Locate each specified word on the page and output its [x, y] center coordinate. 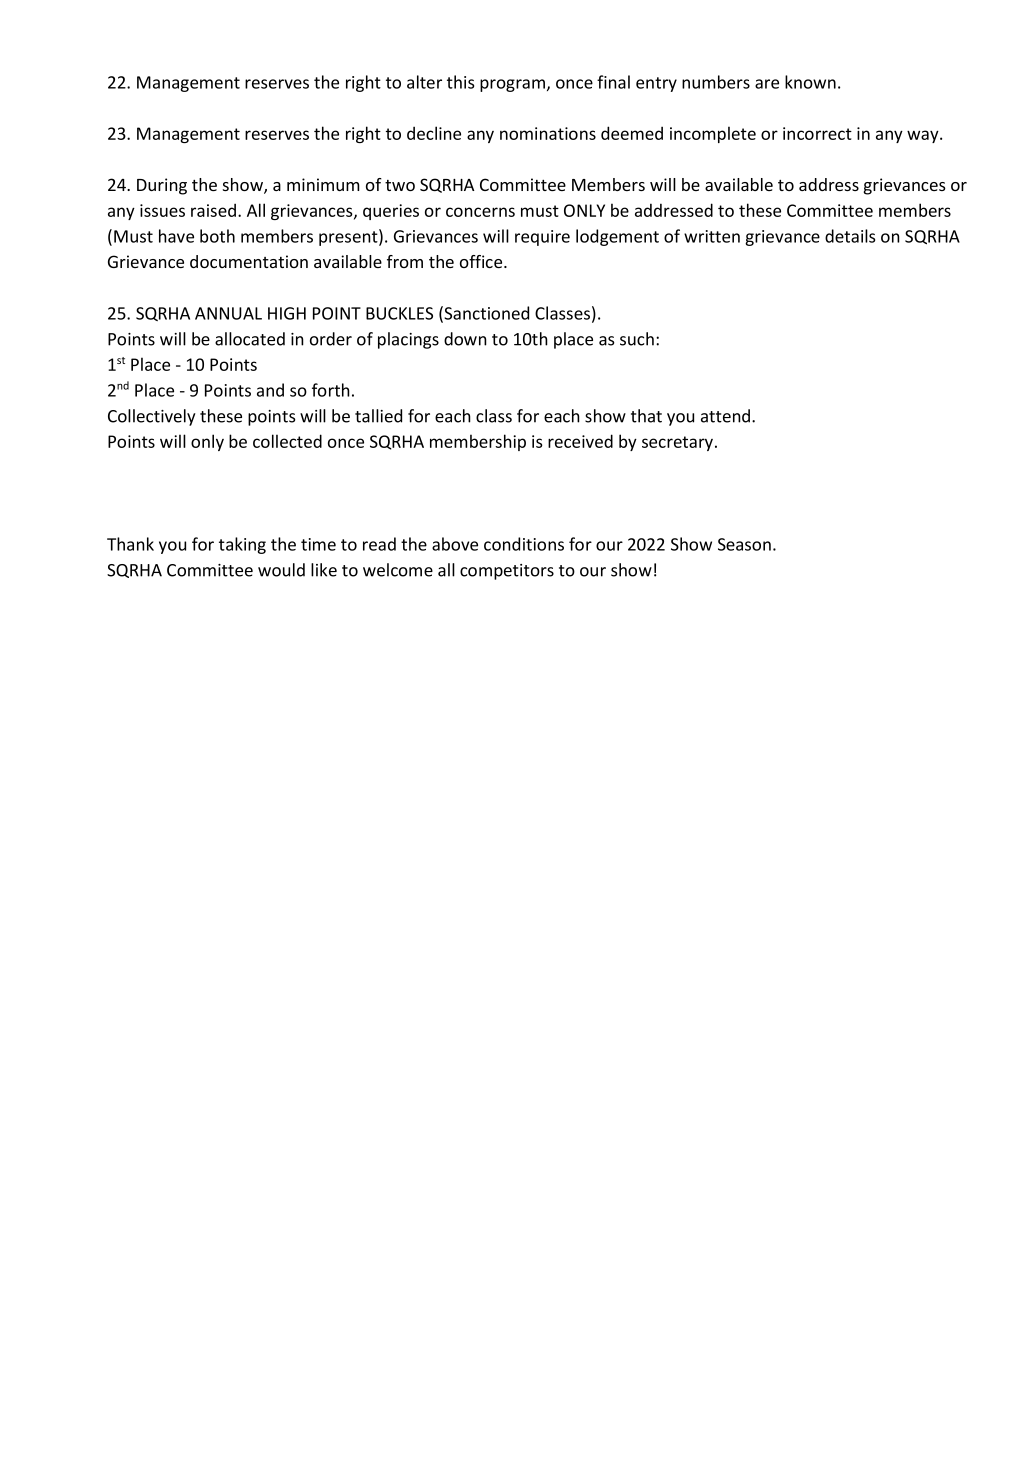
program [512, 85]
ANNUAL [228, 313]
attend [727, 416]
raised [213, 210]
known [810, 82]
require [542, 238]
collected [287, 441]
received [580, 441]
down [465, 339]
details [850, 236]
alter [424, 82]
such [637, 339]
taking [242, 545]
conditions [524, 544]
